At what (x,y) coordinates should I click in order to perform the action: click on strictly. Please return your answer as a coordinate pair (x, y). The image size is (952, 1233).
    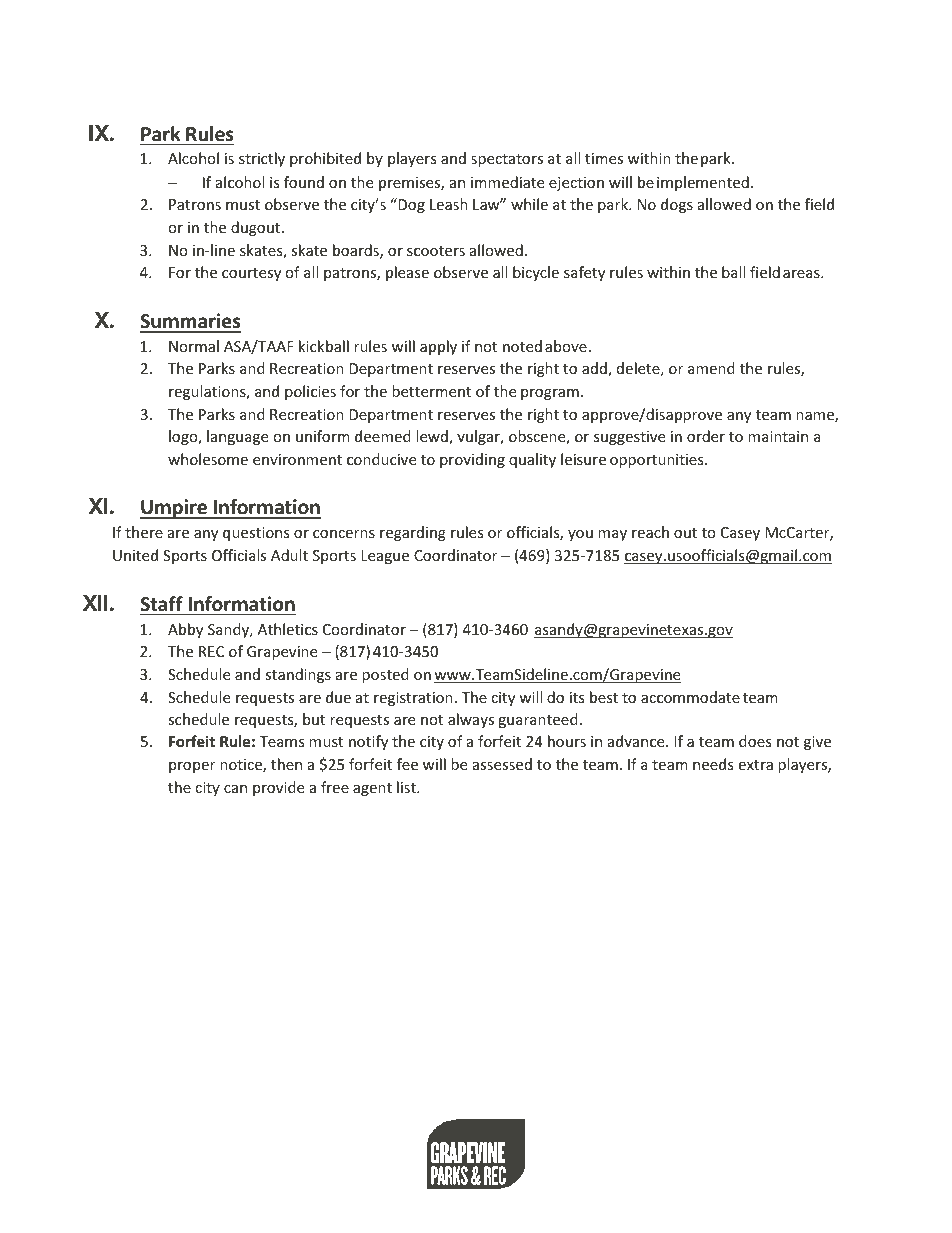
    Looking at the image, I should click on (262, 159).
